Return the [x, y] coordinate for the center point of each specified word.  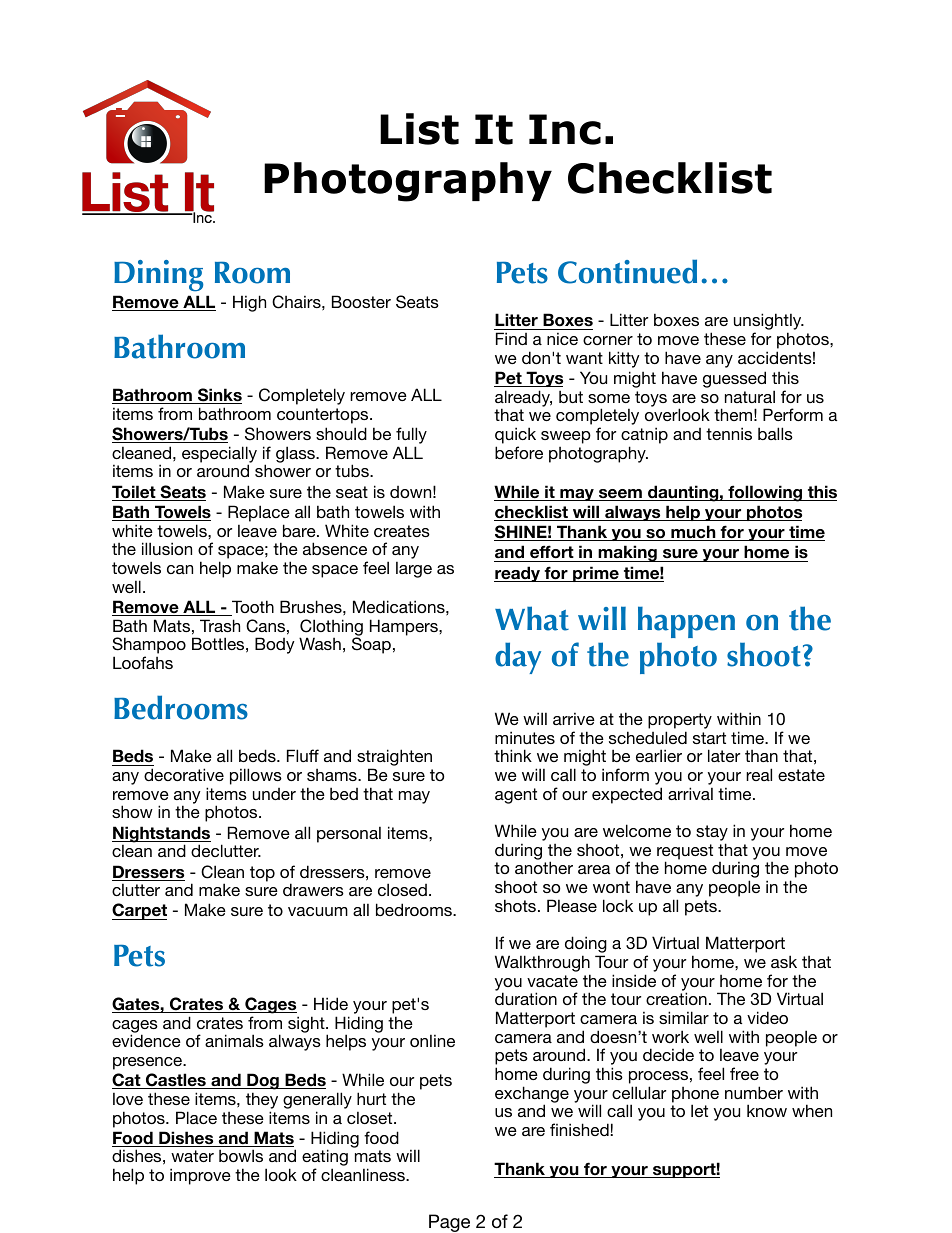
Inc [565, 129]
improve [200, 1176]
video [767, 1017]
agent [516, 796]
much [693, 533]
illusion [167, 548]
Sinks [218, 396]
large [414, 569]
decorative [184, 774]
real [759, 774]
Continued [627, 271]
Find [511, 338]
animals [234, 1040]
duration [526, 998]
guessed [734, 379]
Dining [158, 276]
